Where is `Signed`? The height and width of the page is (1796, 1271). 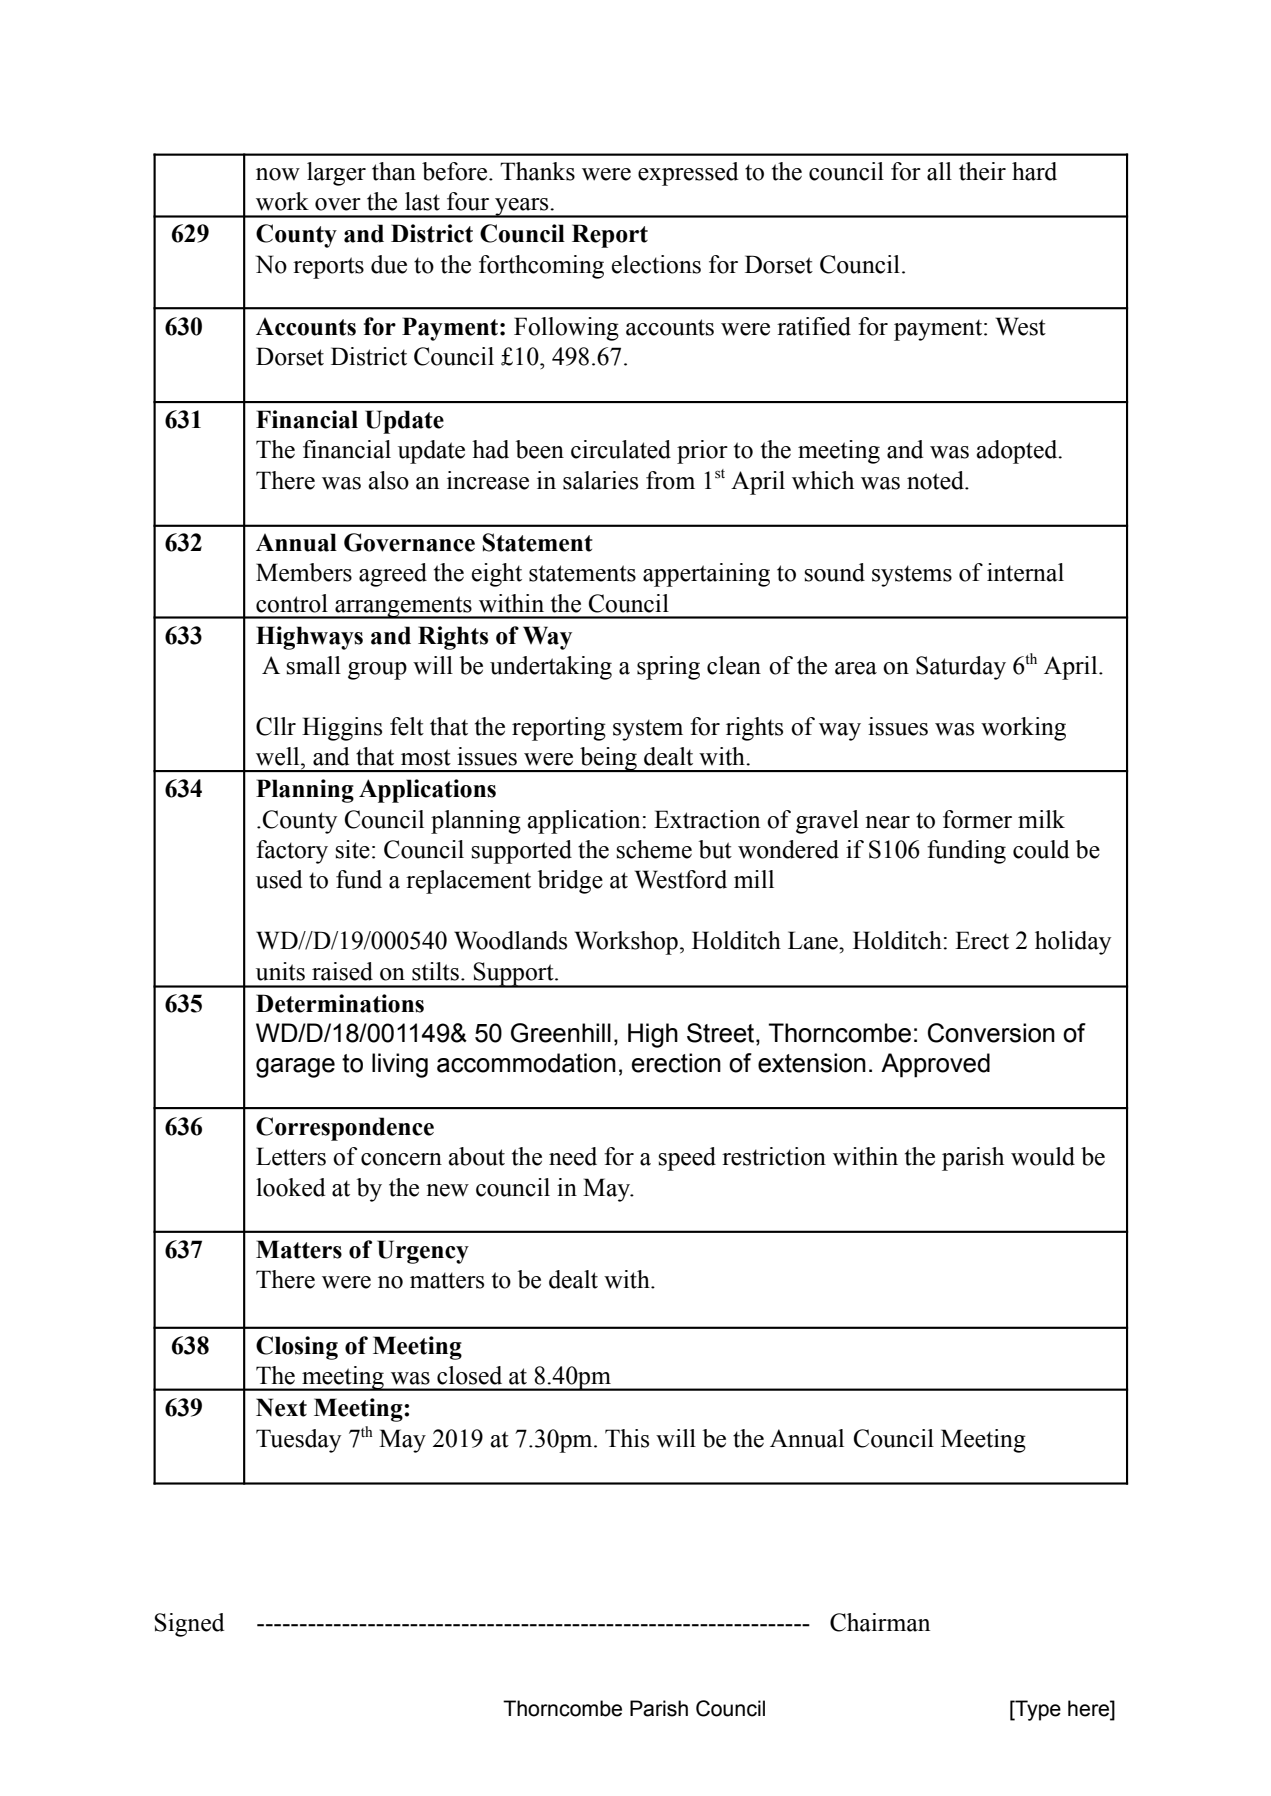 Signed is located at coordinates (189, 1625).
